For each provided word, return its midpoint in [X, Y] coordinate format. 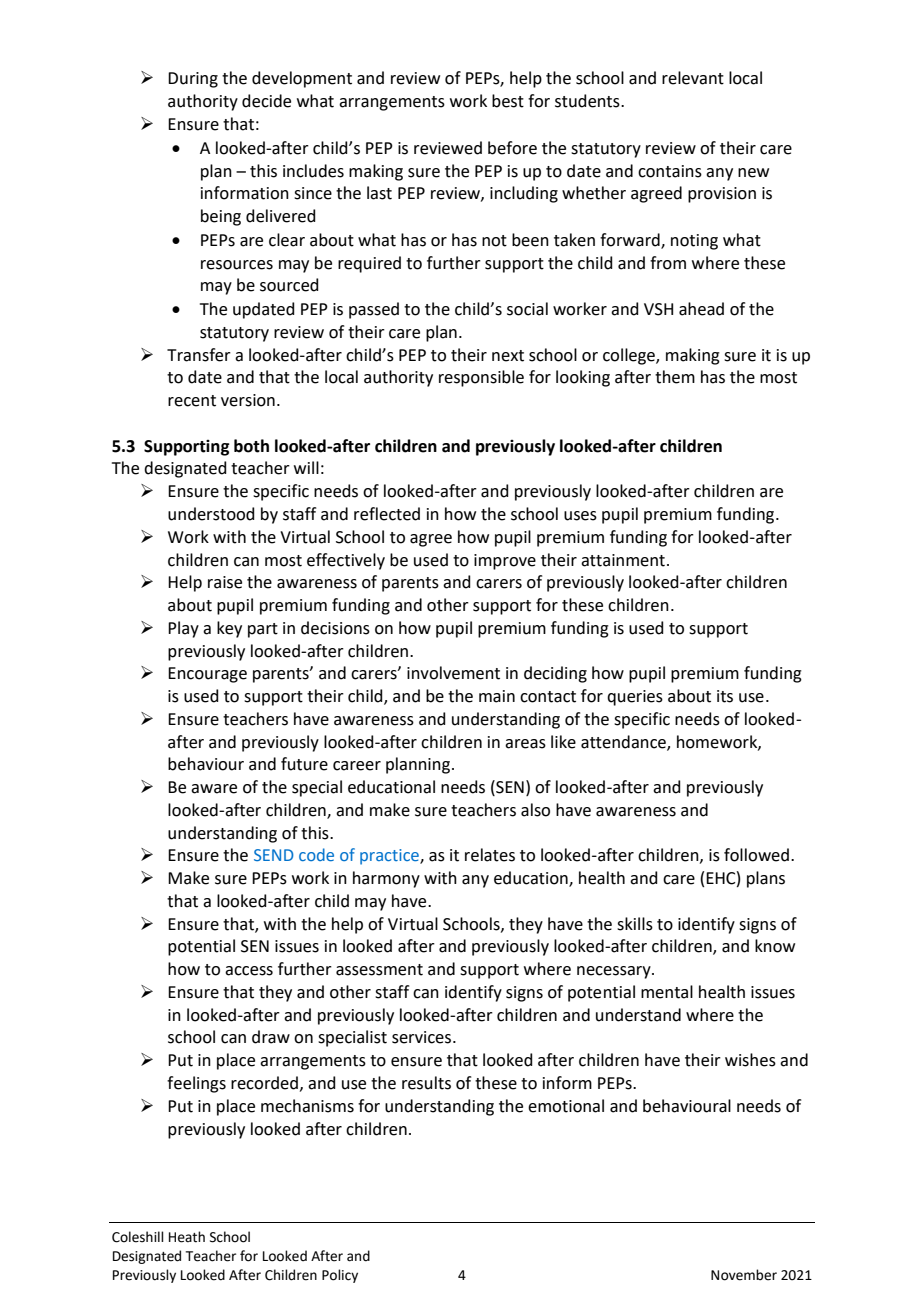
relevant [693, 78]
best [508, 101]
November [744, 1275]
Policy [340, 1276]
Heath [187, 1237]
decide [266, 101]
